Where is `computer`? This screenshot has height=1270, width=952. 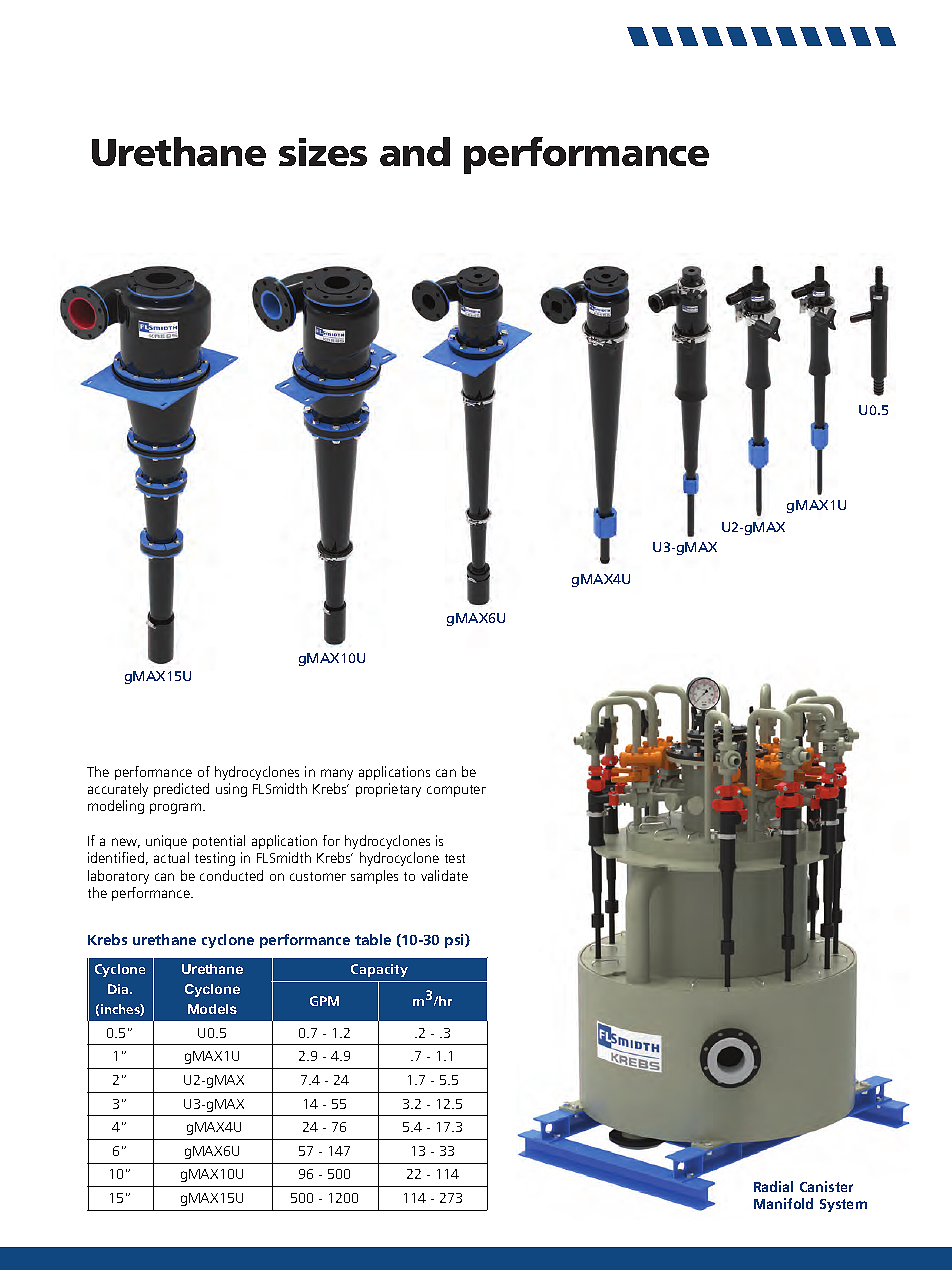
computer is located at coordinates (456, 791).
